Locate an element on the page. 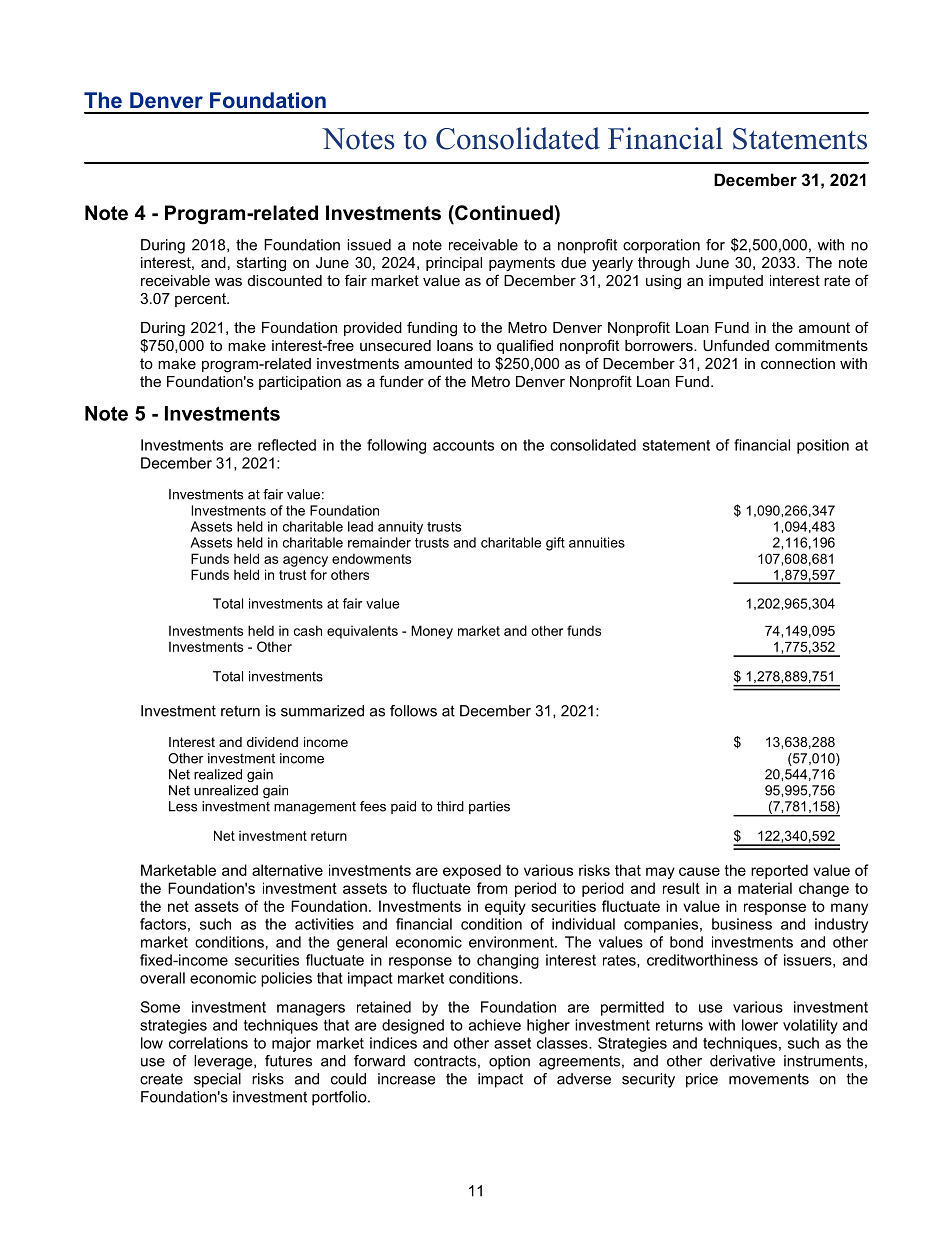 The image size is (952, 1233). Money is located at coordinates (432, 632).
